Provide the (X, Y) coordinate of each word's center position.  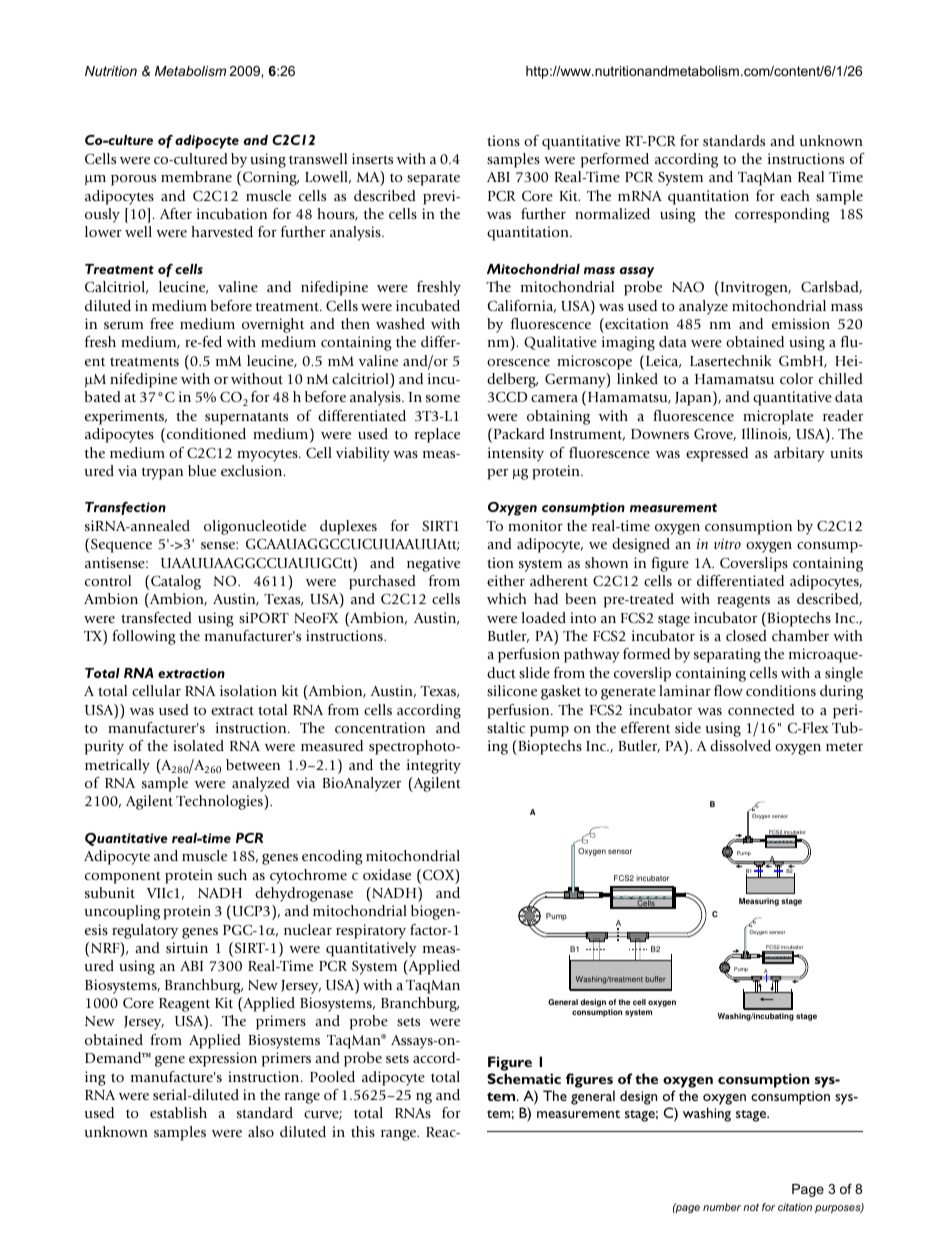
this (363, 1131)
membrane (196, 176)
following (144, 637)
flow (728, 690)
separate (433, 179)
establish (178, 1112)
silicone (512, 690)
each (795, 195)
